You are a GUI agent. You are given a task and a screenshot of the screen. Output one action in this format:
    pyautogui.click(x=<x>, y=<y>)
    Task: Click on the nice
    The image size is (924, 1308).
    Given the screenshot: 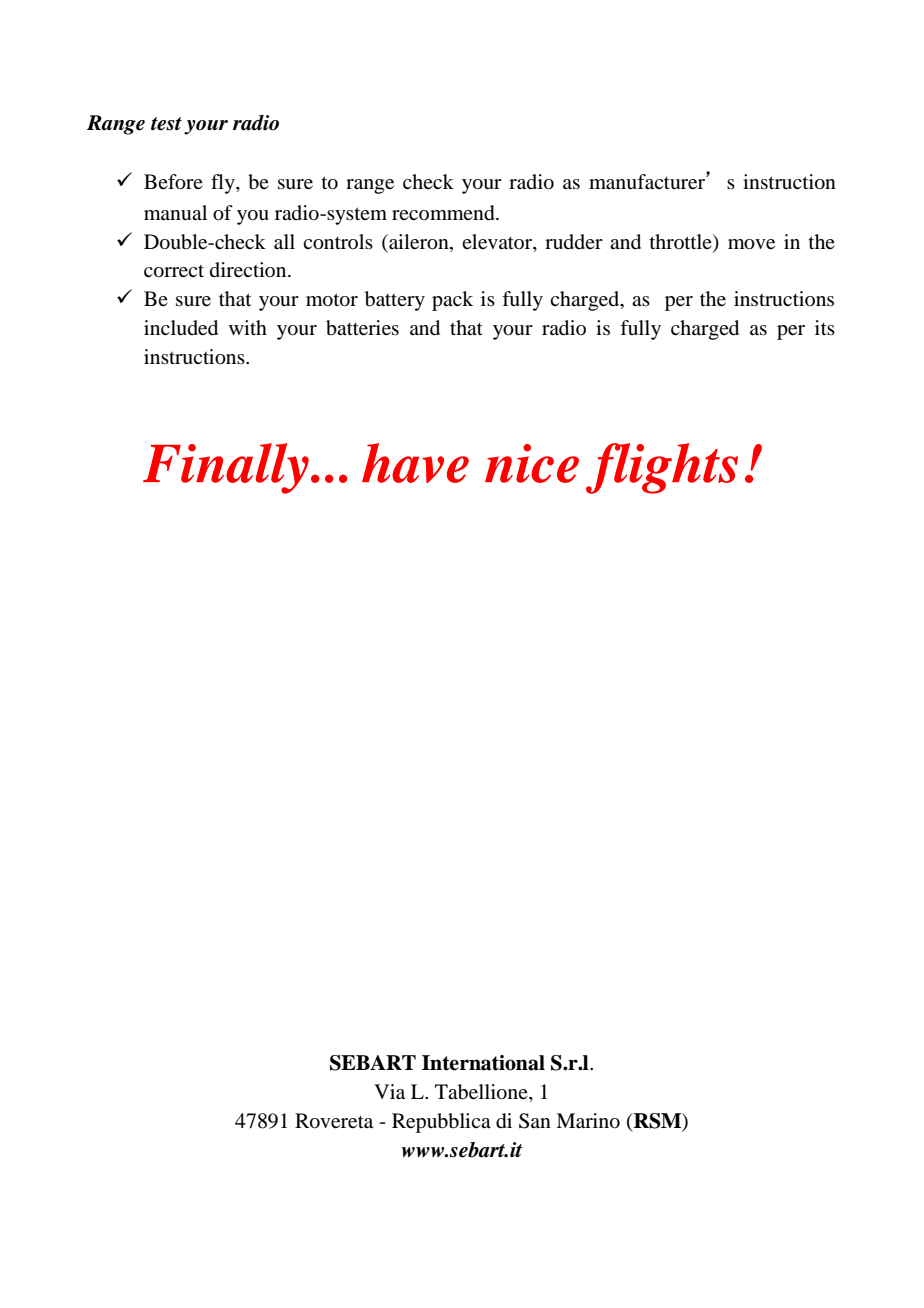 What is the action you would take?
    pyautogui.click(x=532, y=463)
